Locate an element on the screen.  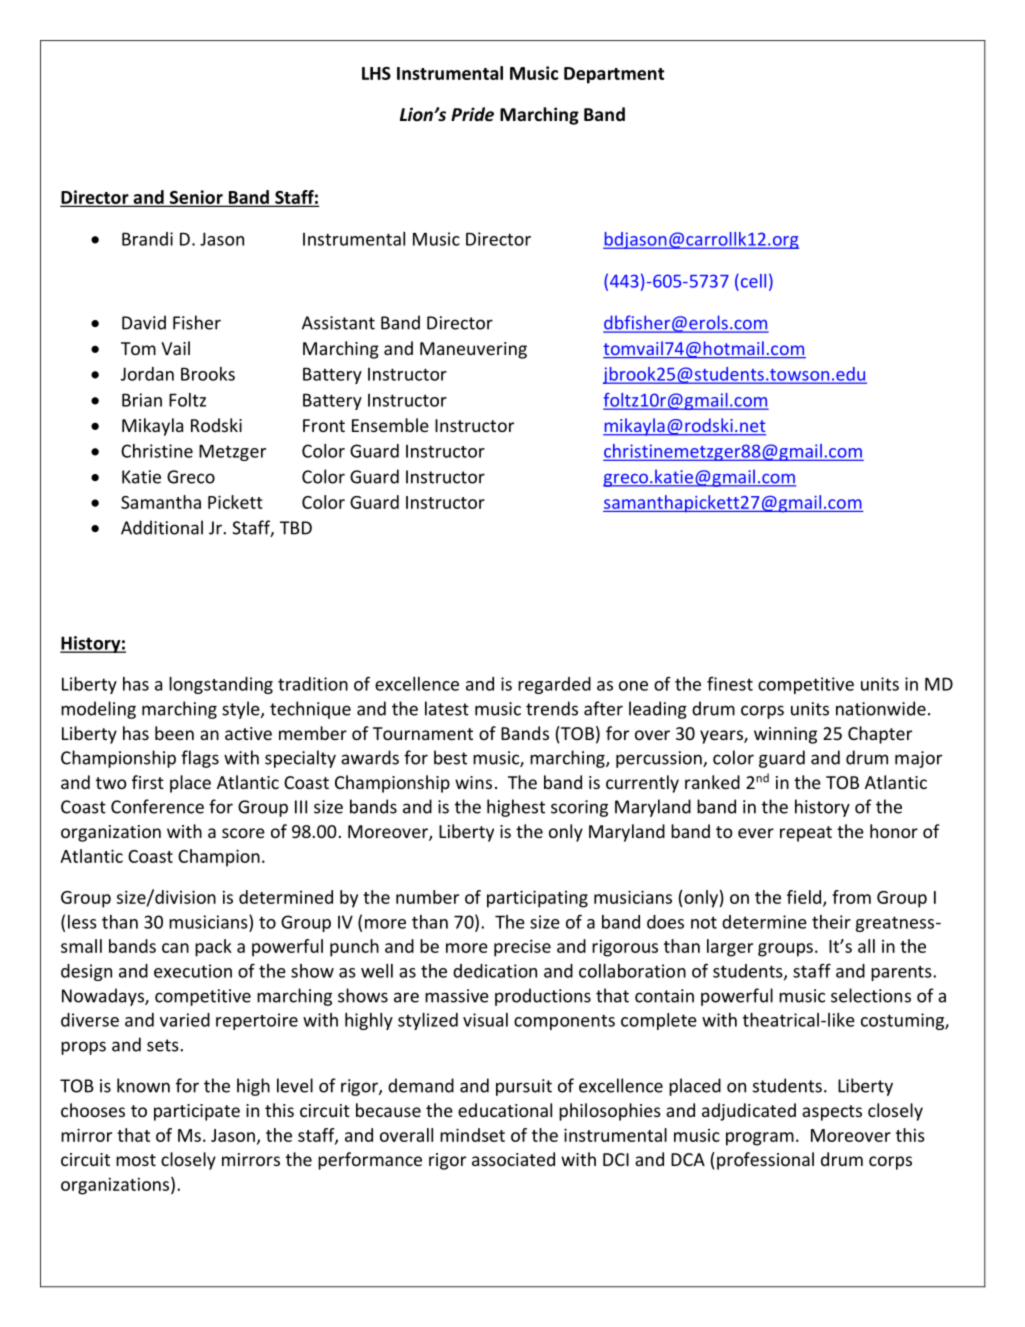
Pride is located at coordinates (472, 114).
